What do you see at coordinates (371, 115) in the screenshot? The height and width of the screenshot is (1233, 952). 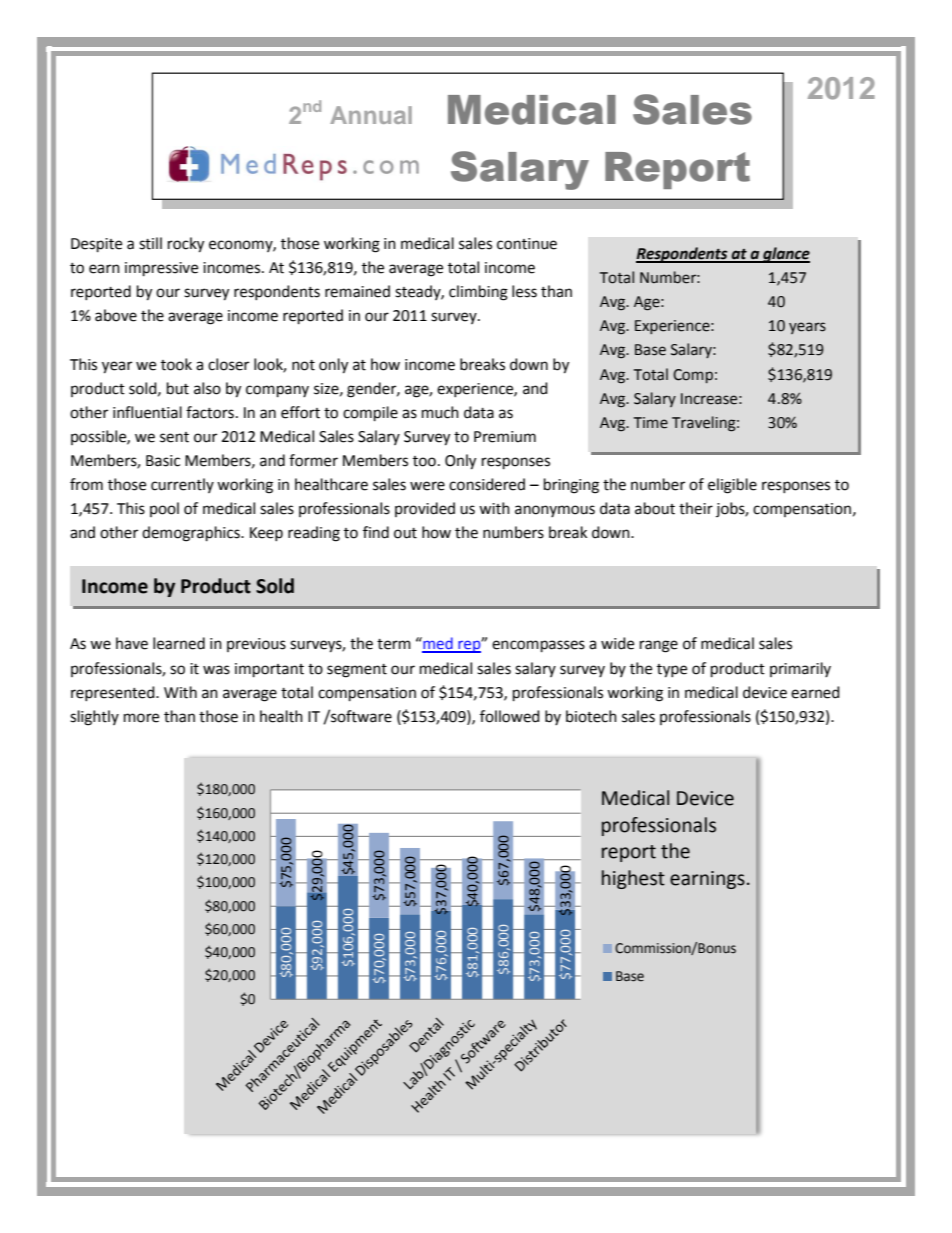 I see `Annual` at bounding box center [371, 115].
